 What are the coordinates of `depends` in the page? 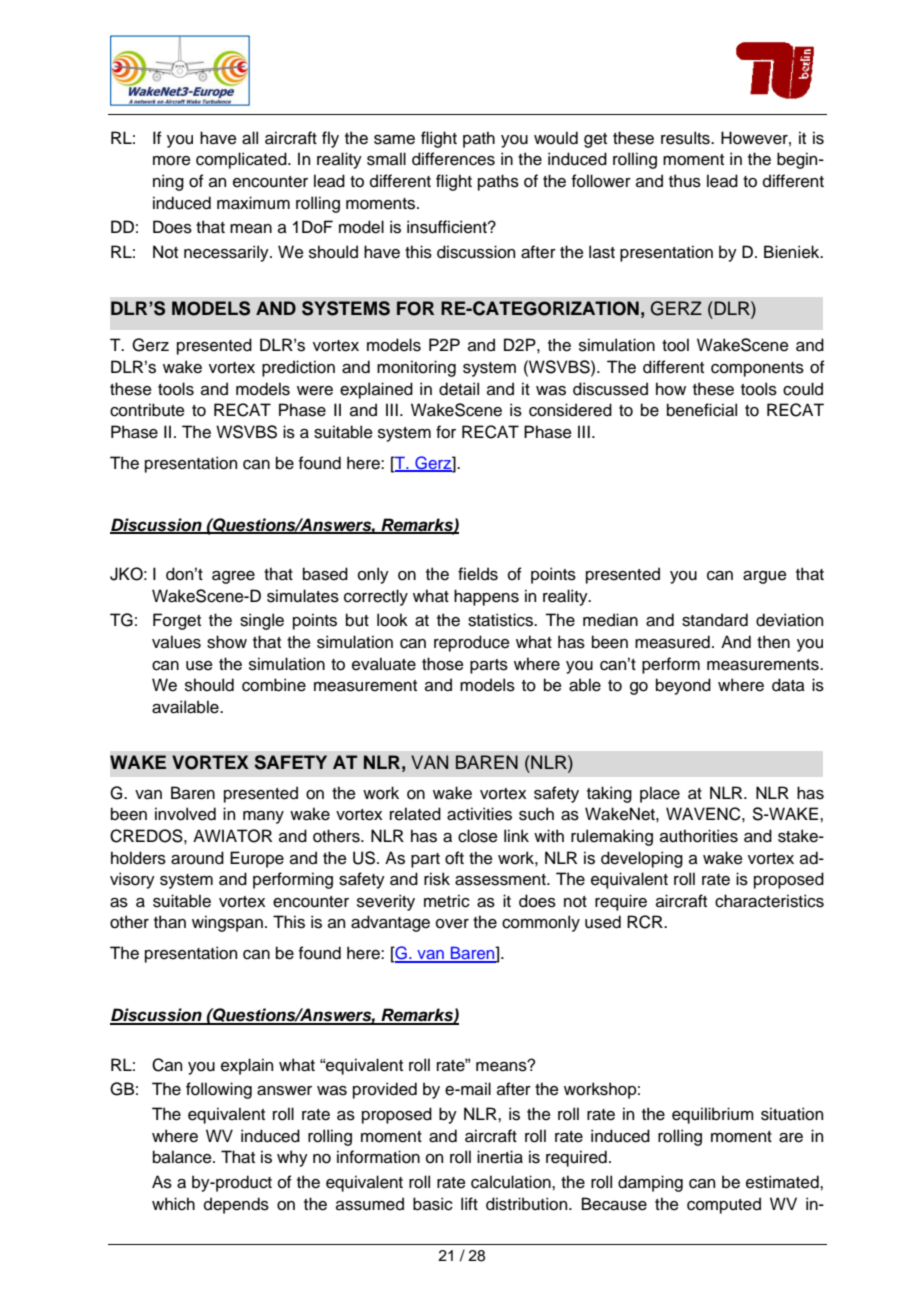 It's located at (236, 1205).
